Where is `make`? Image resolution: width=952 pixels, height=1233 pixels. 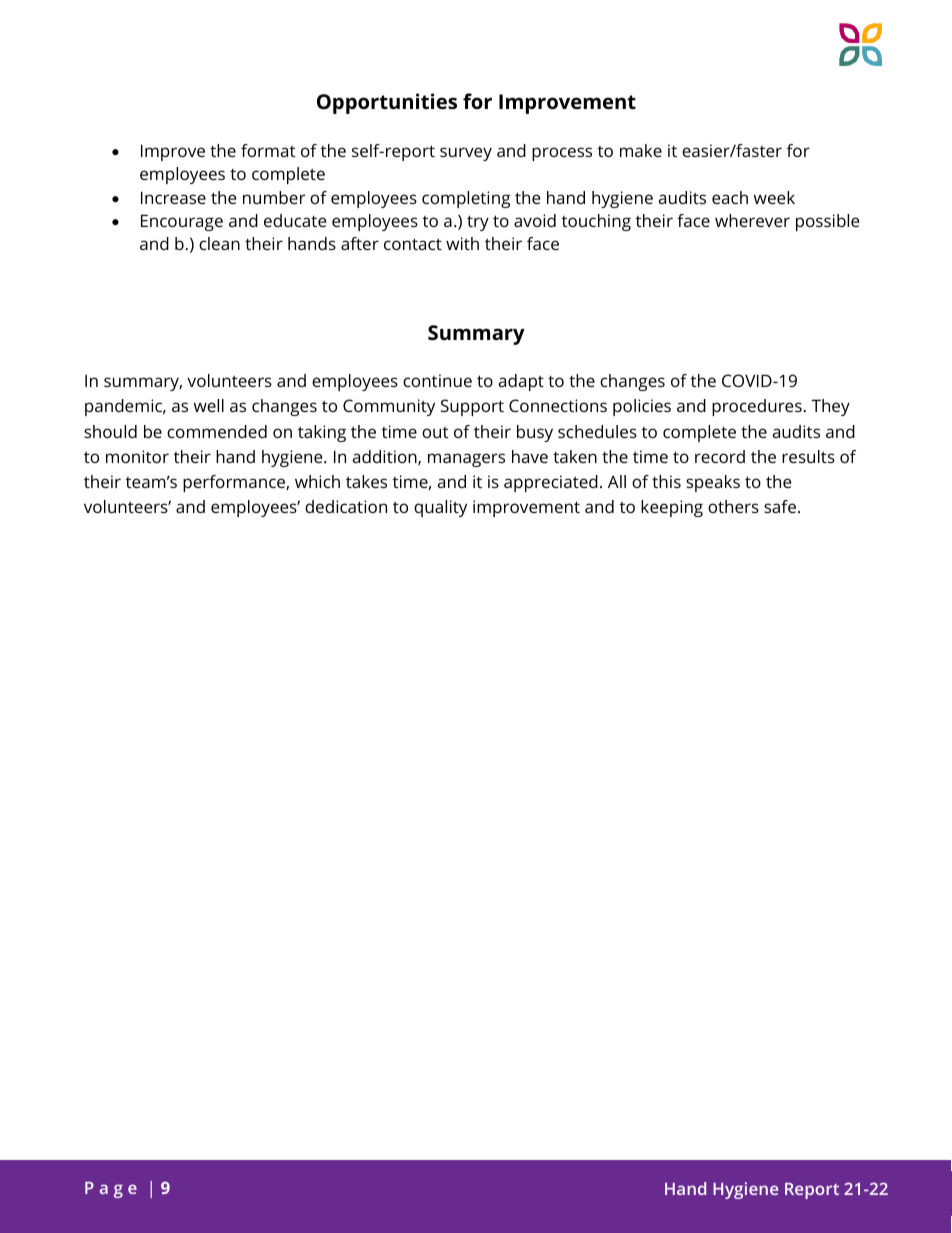
make is located at coordinates (641, 150).
